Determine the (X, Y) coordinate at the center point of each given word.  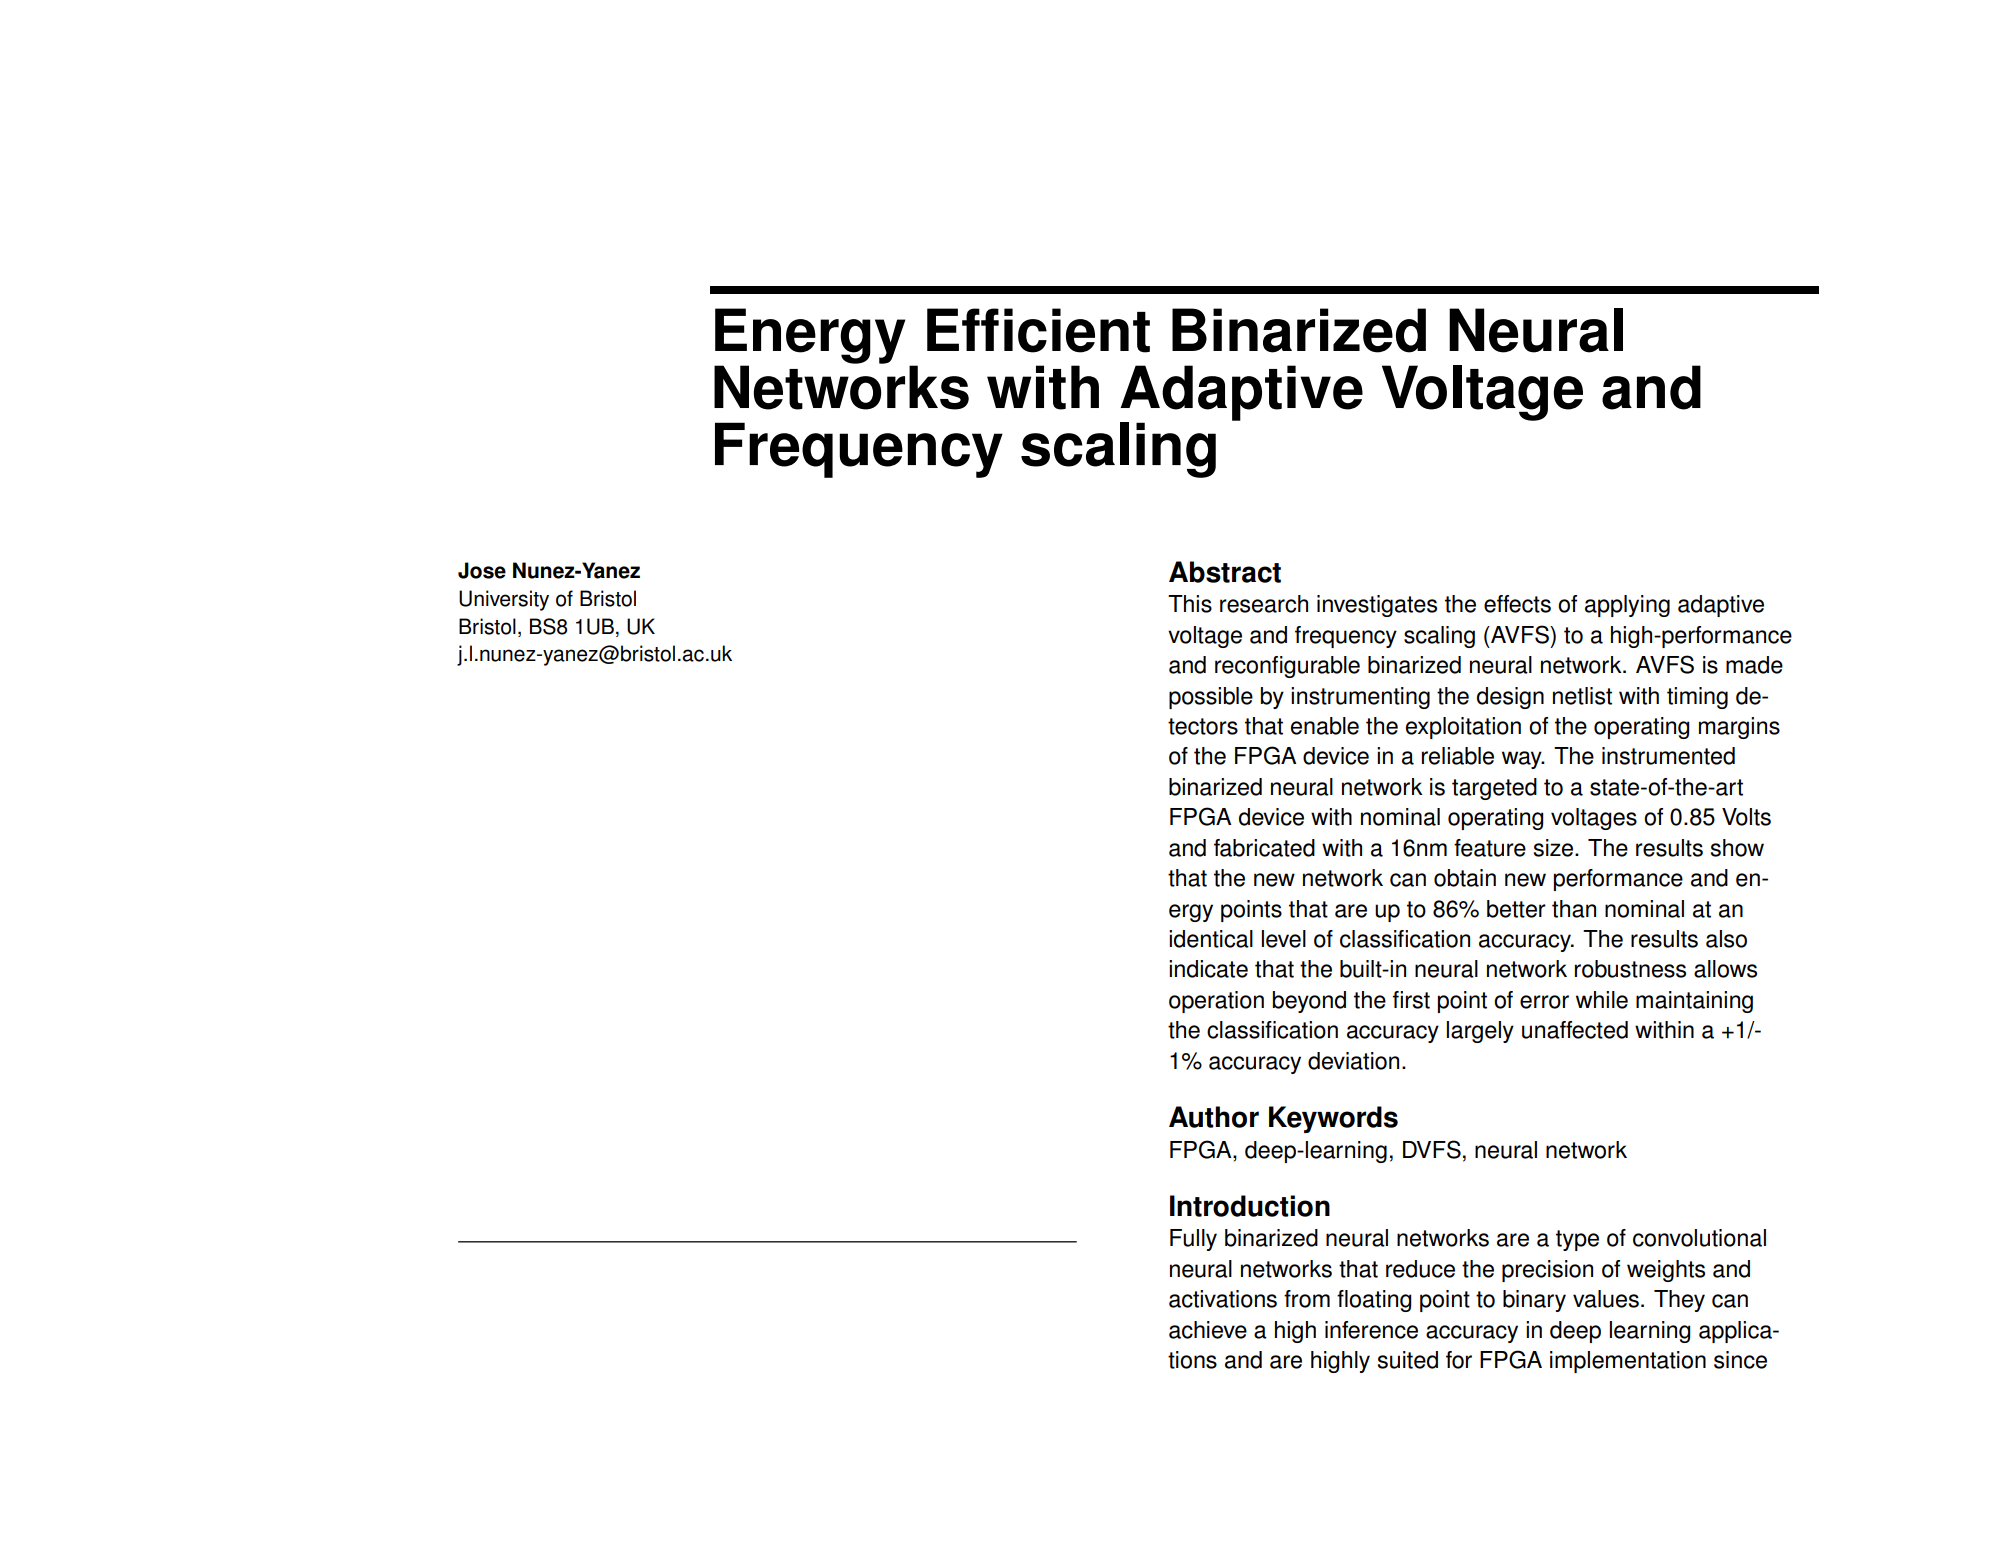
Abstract (1225, 572)
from (1307, 1299)
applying (1627, 606)
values (1606, 1299)
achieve (1208, 1330)
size (1555, 848)
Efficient (1038, 330)
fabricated (1264, 848)
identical (1211, 939)
